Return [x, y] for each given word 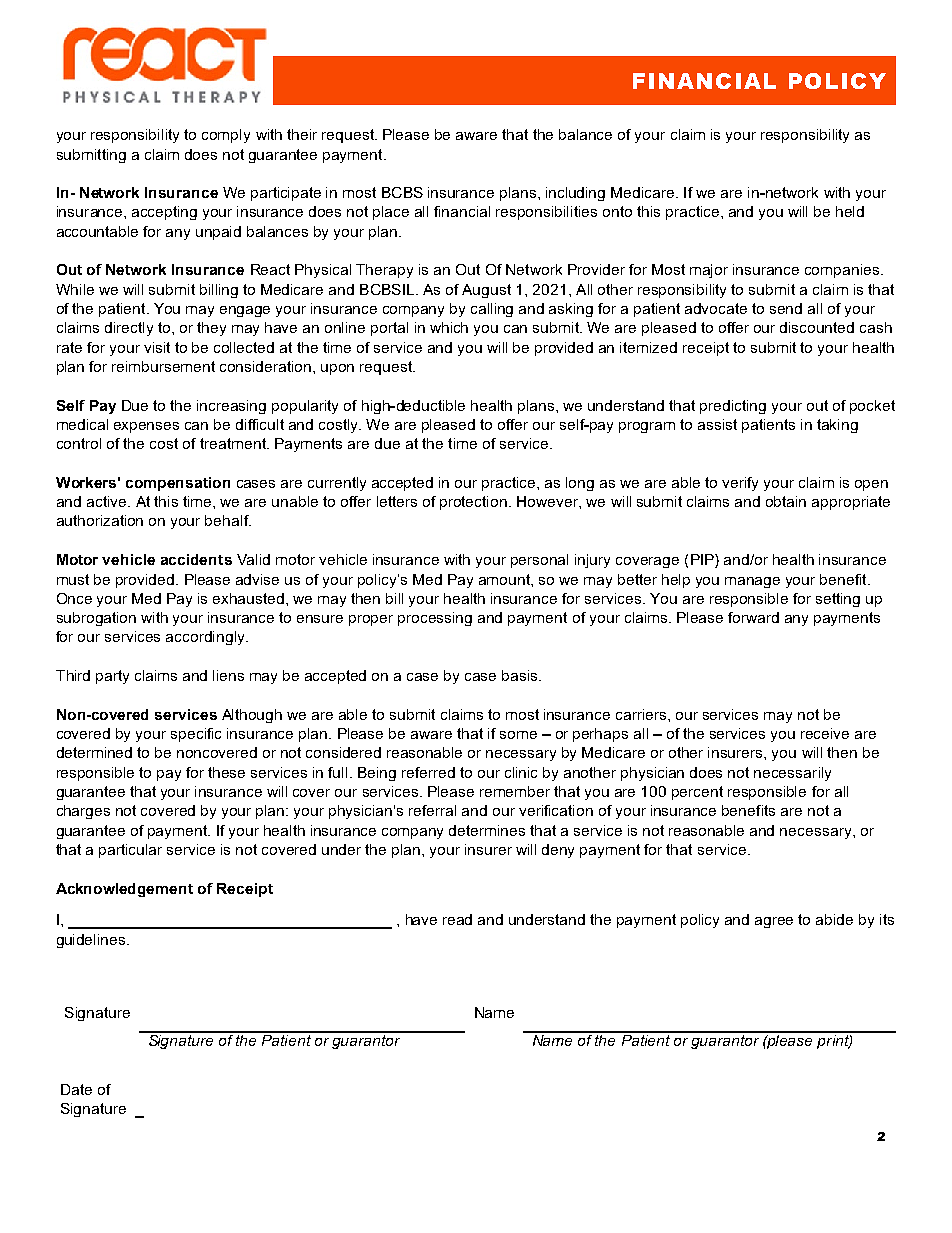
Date [76, 1089]
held [850, 211]
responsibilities [546, 213]
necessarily [792, 774]
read [457, 919]
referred [428, 772]
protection [473, 503]
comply [226, 136]
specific [196, 735]
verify [740, 484]
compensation [178, 484]
